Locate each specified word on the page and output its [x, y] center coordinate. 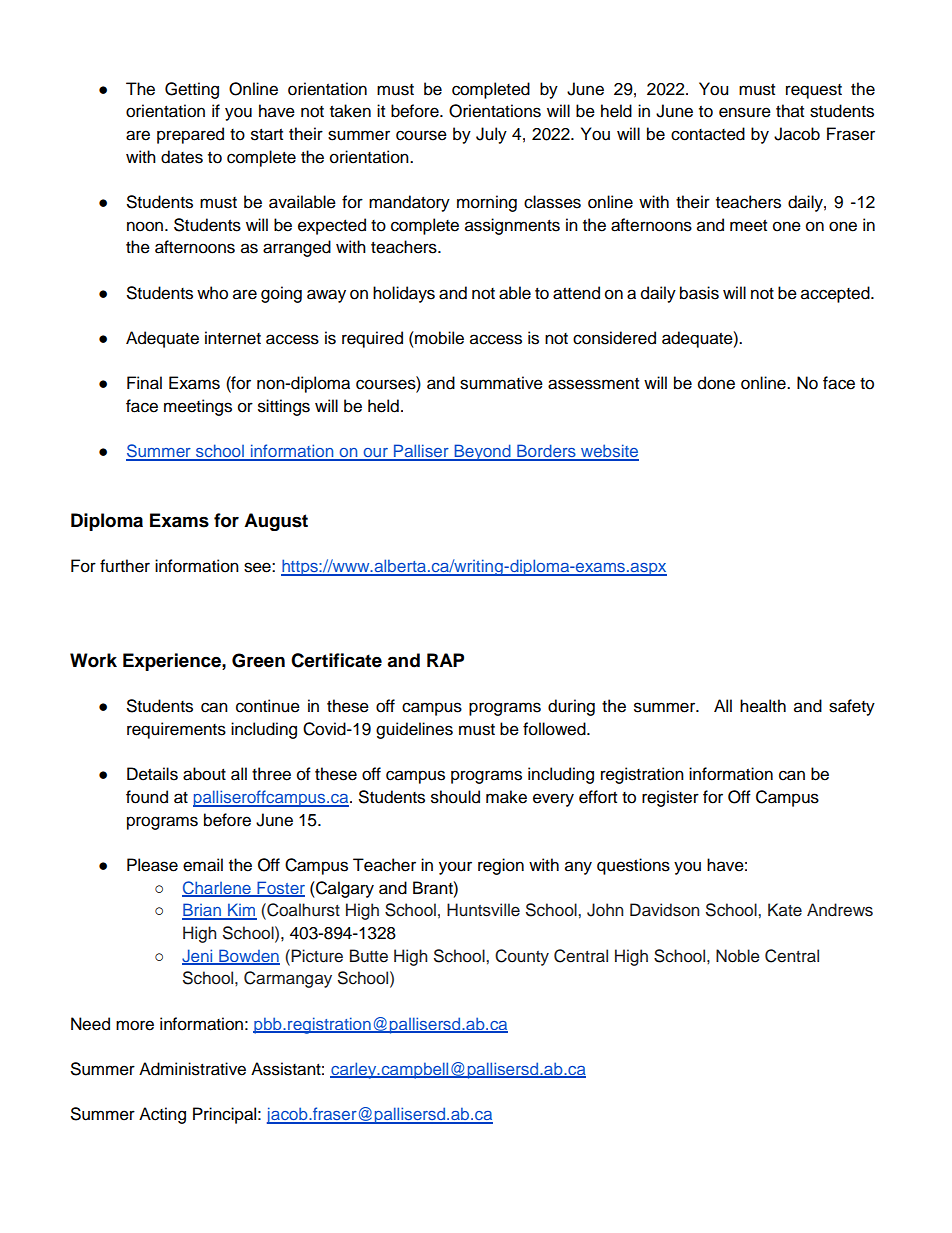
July [491, 135]
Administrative [192, 1069]
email [203, 865]
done [716, 383]
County [522, 957]
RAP [445, 660]
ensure [745, 112]
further [125, 566]
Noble [738, 956]
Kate [785, 910]
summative [501, 383]
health [763, 706]
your [455, 868]
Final [144, 383]
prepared [190, 135]
